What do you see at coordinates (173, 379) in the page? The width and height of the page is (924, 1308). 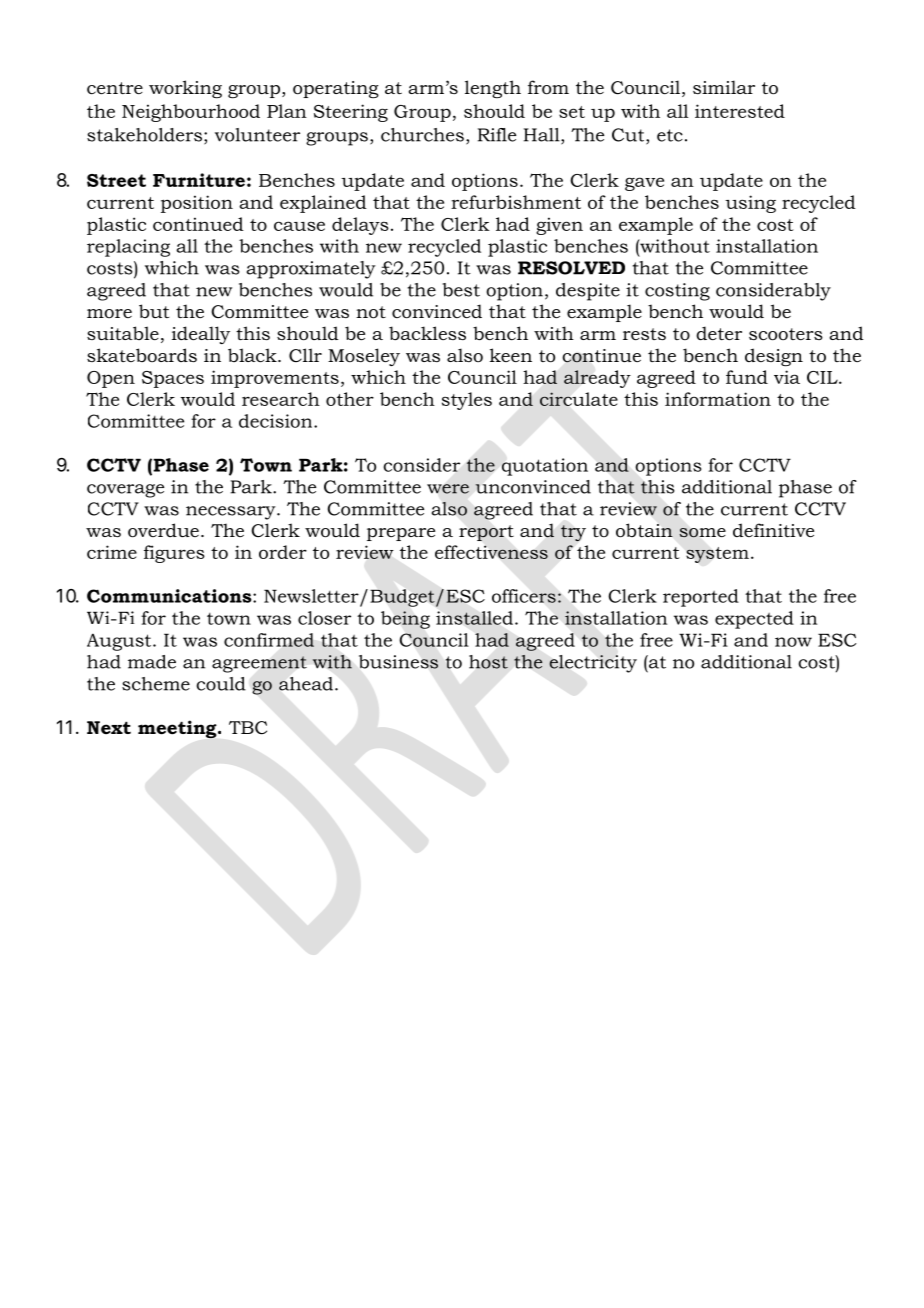 I see `Spaces` at bounding box center [173, 379].
